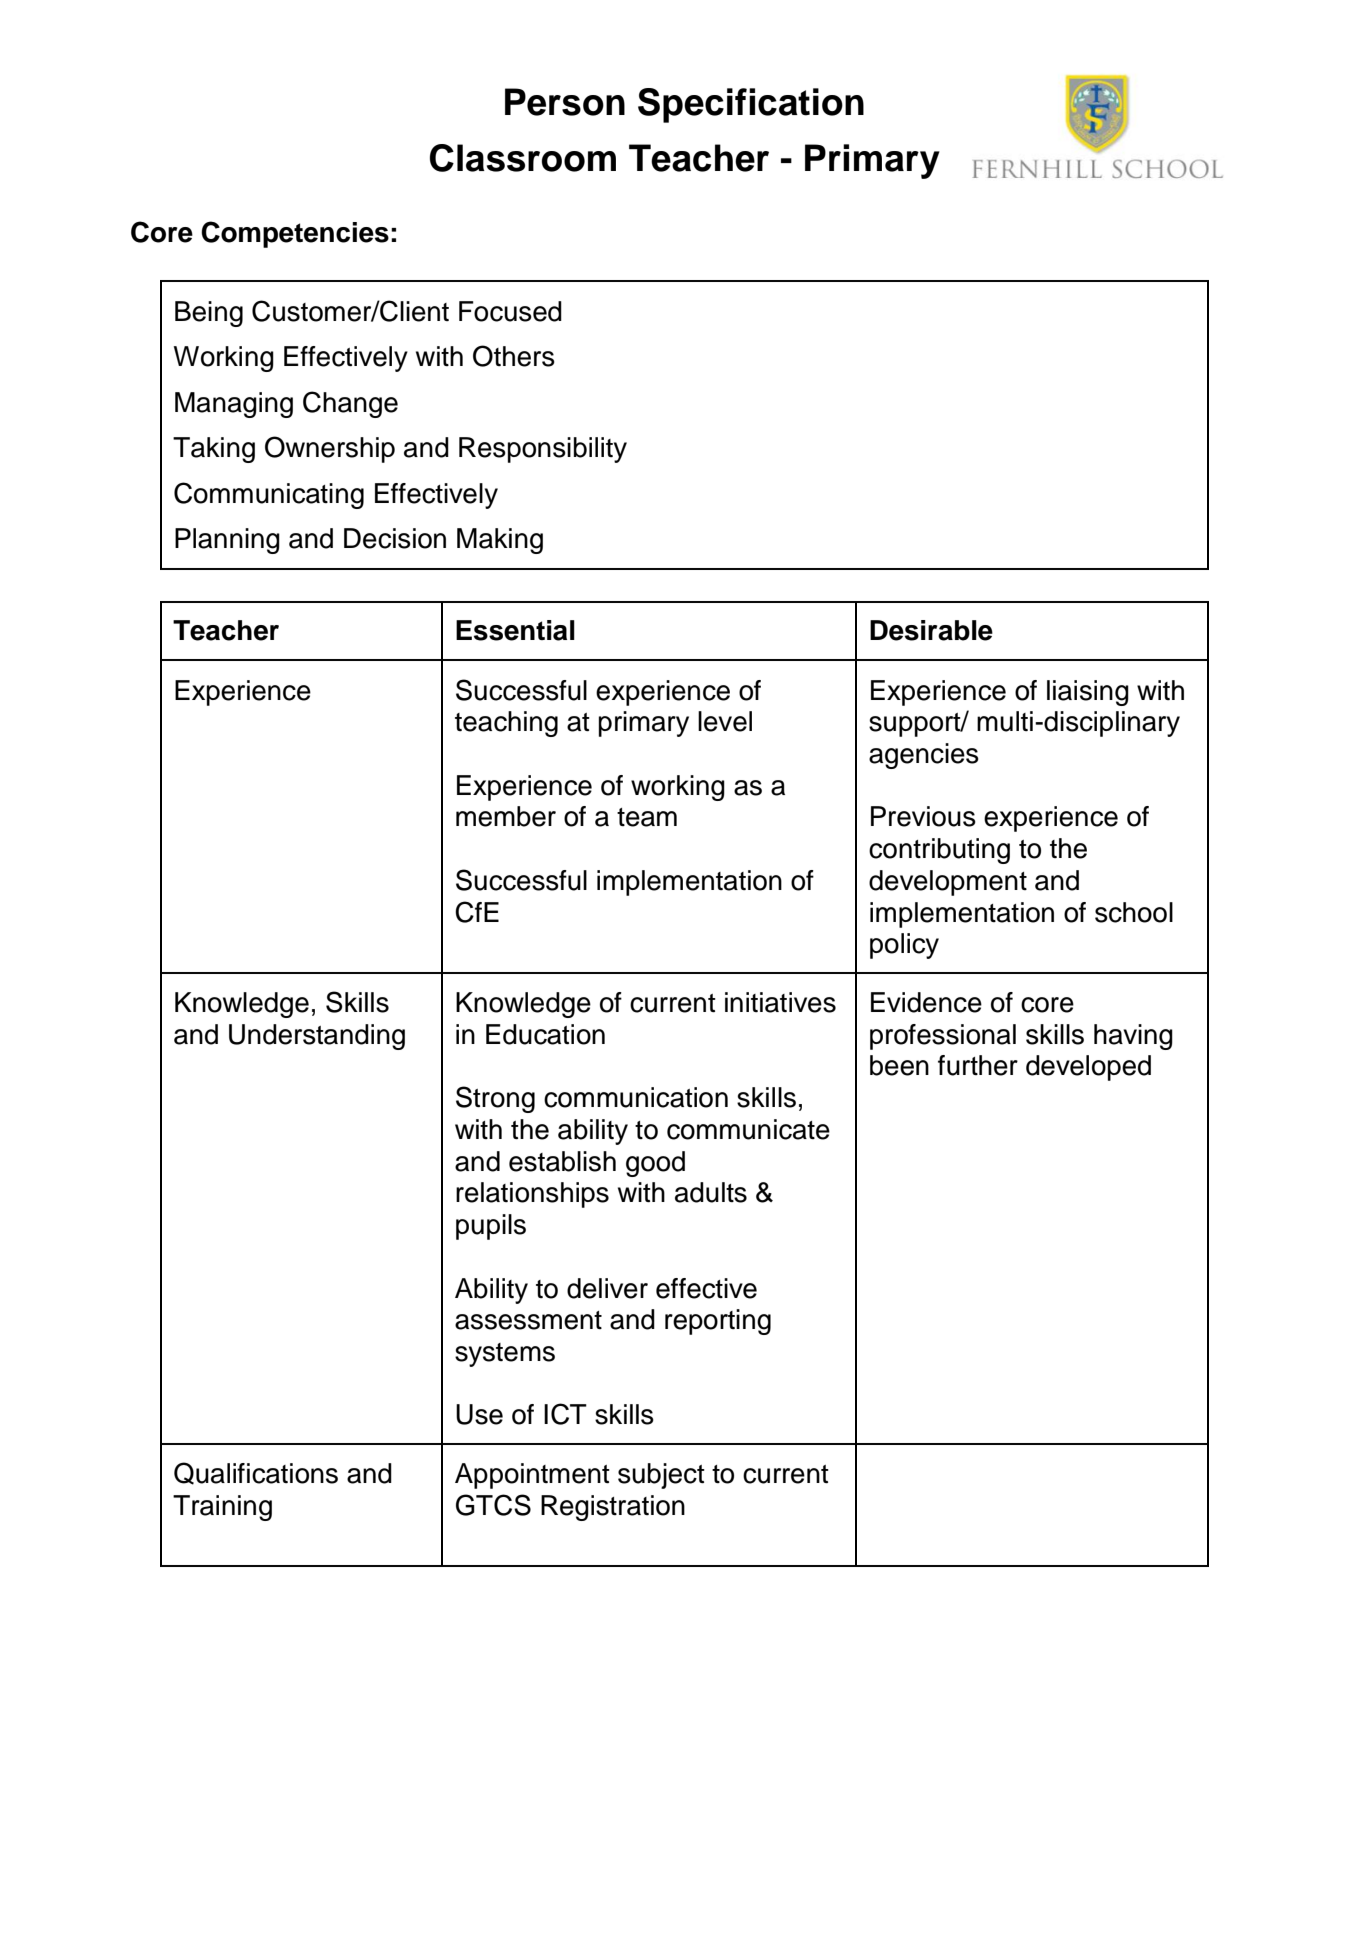 The width and height of the document is (1369, 1935). What do you see at coordinates (647, 817) in the document?
I see `team` at bounding box center [647, 817].
